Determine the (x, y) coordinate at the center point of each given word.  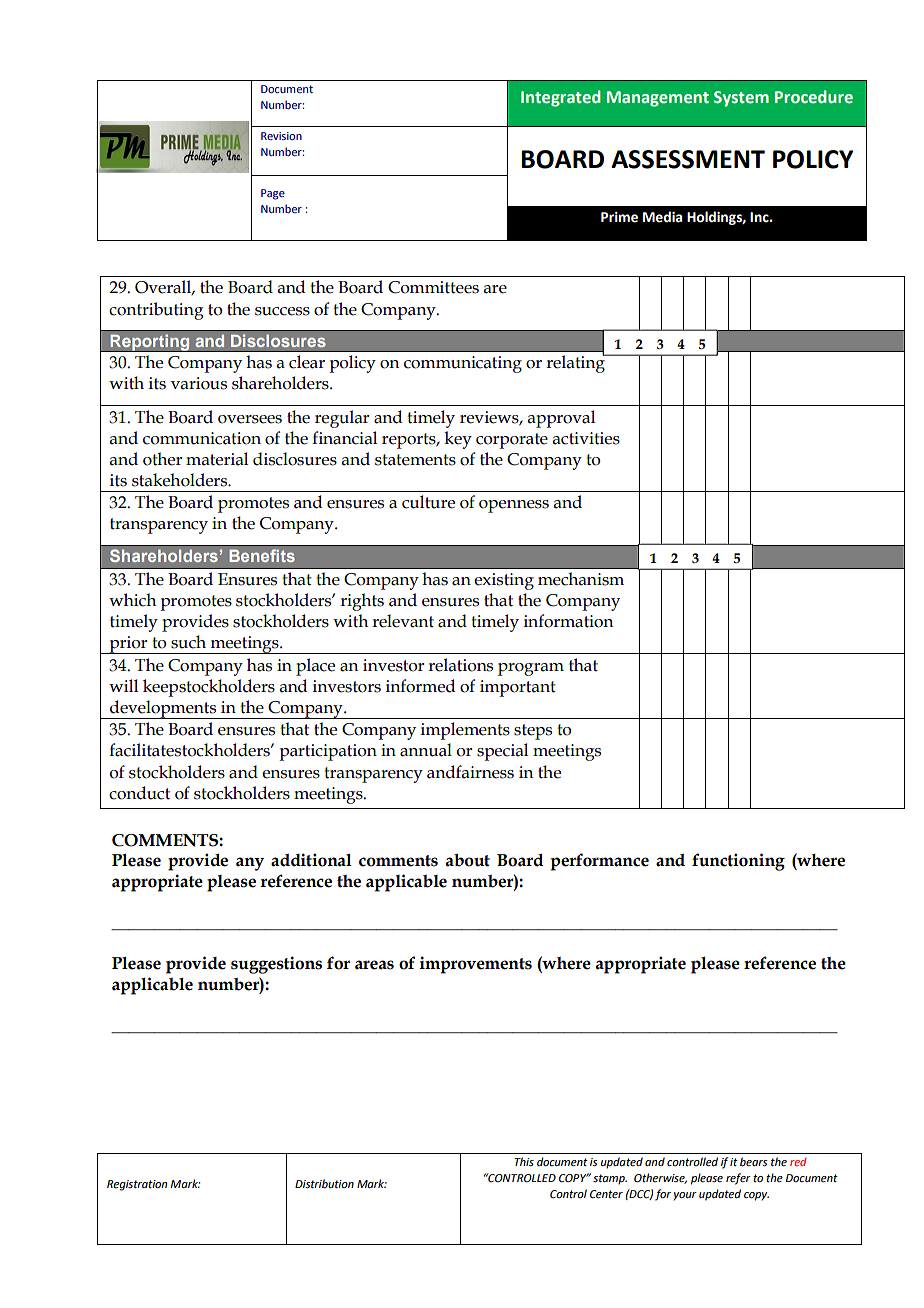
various (199, 383)
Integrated (561, 98)
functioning (738, 862)
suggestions (276, 965)
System (741, 99)
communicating (463, 364)
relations (460, 665)
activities (586, 438)
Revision (281, 136)
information (568, 621)
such (188, 642)
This (524, 1161)
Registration (137, 1185)
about (468, 860)
